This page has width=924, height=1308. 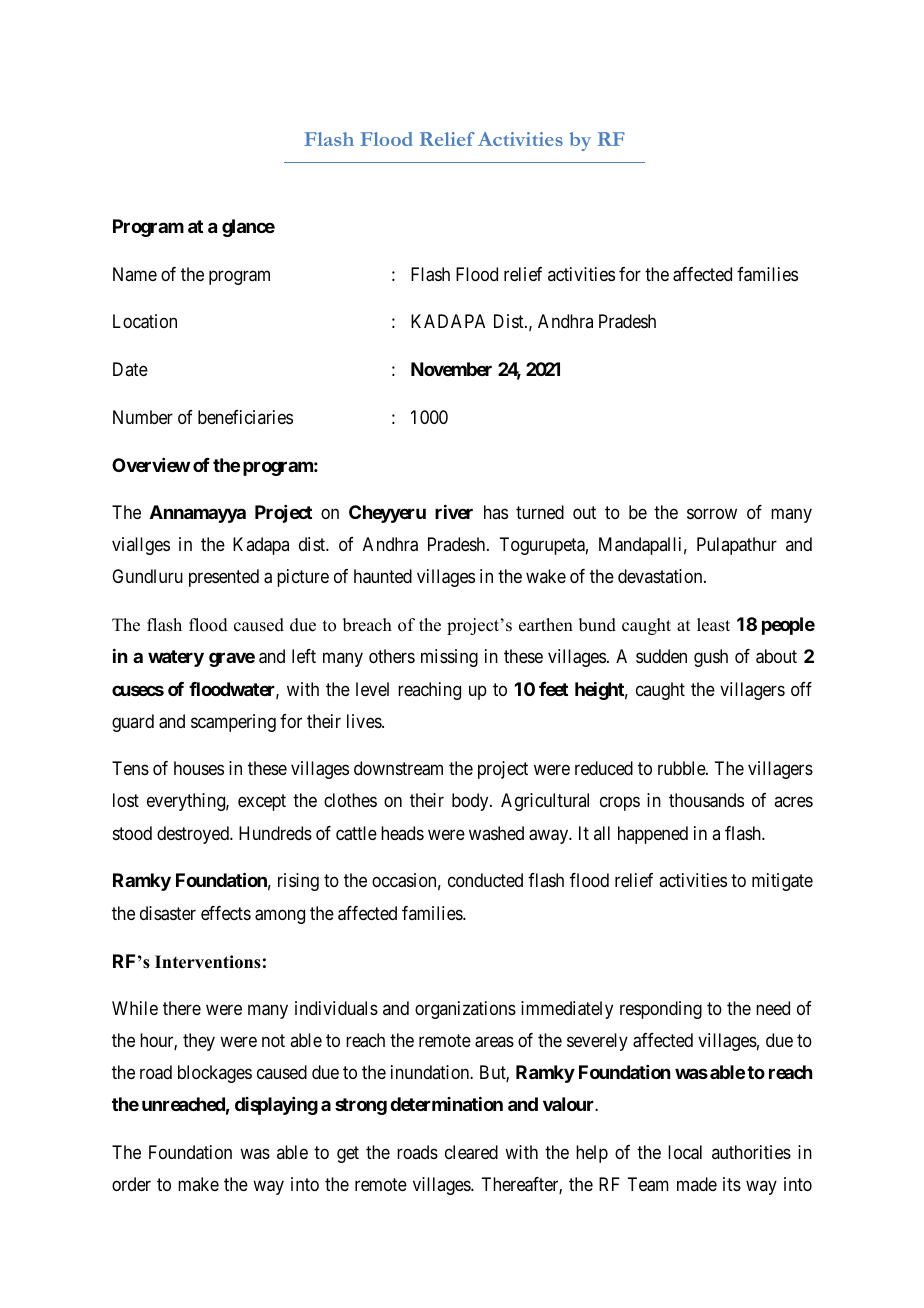 I want to click on make, so click(x=198, y=1184).
